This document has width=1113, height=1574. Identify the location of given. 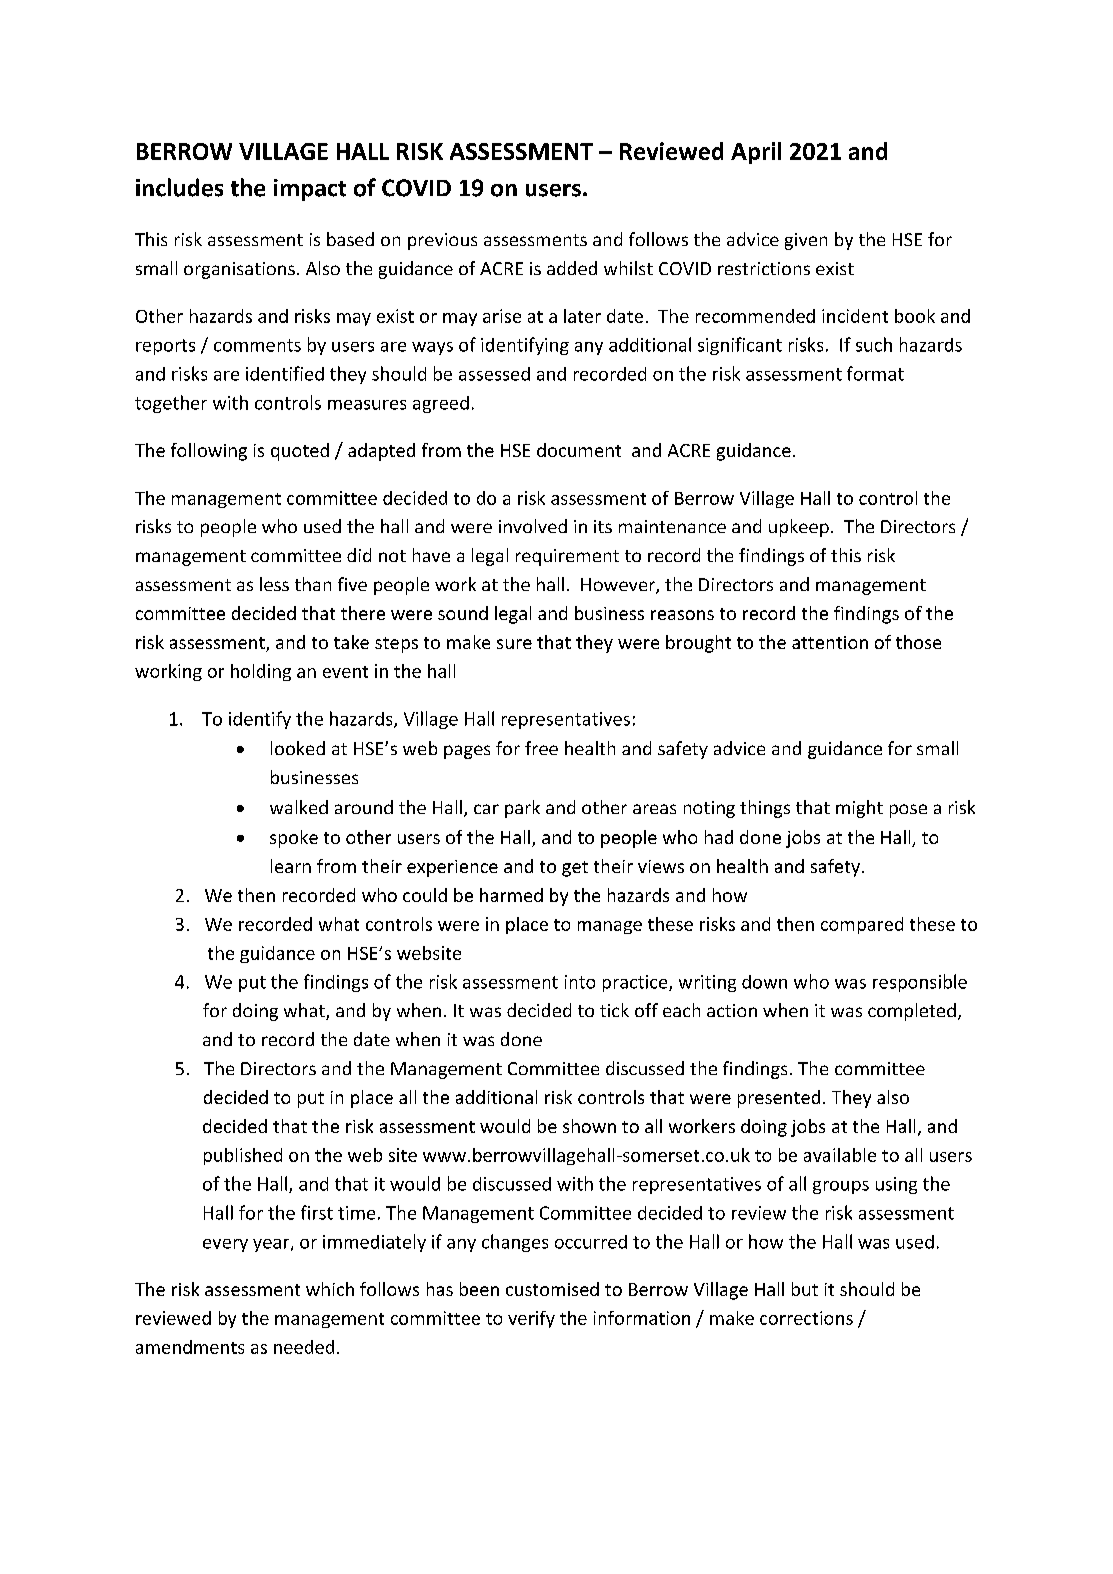
(806, 241).
